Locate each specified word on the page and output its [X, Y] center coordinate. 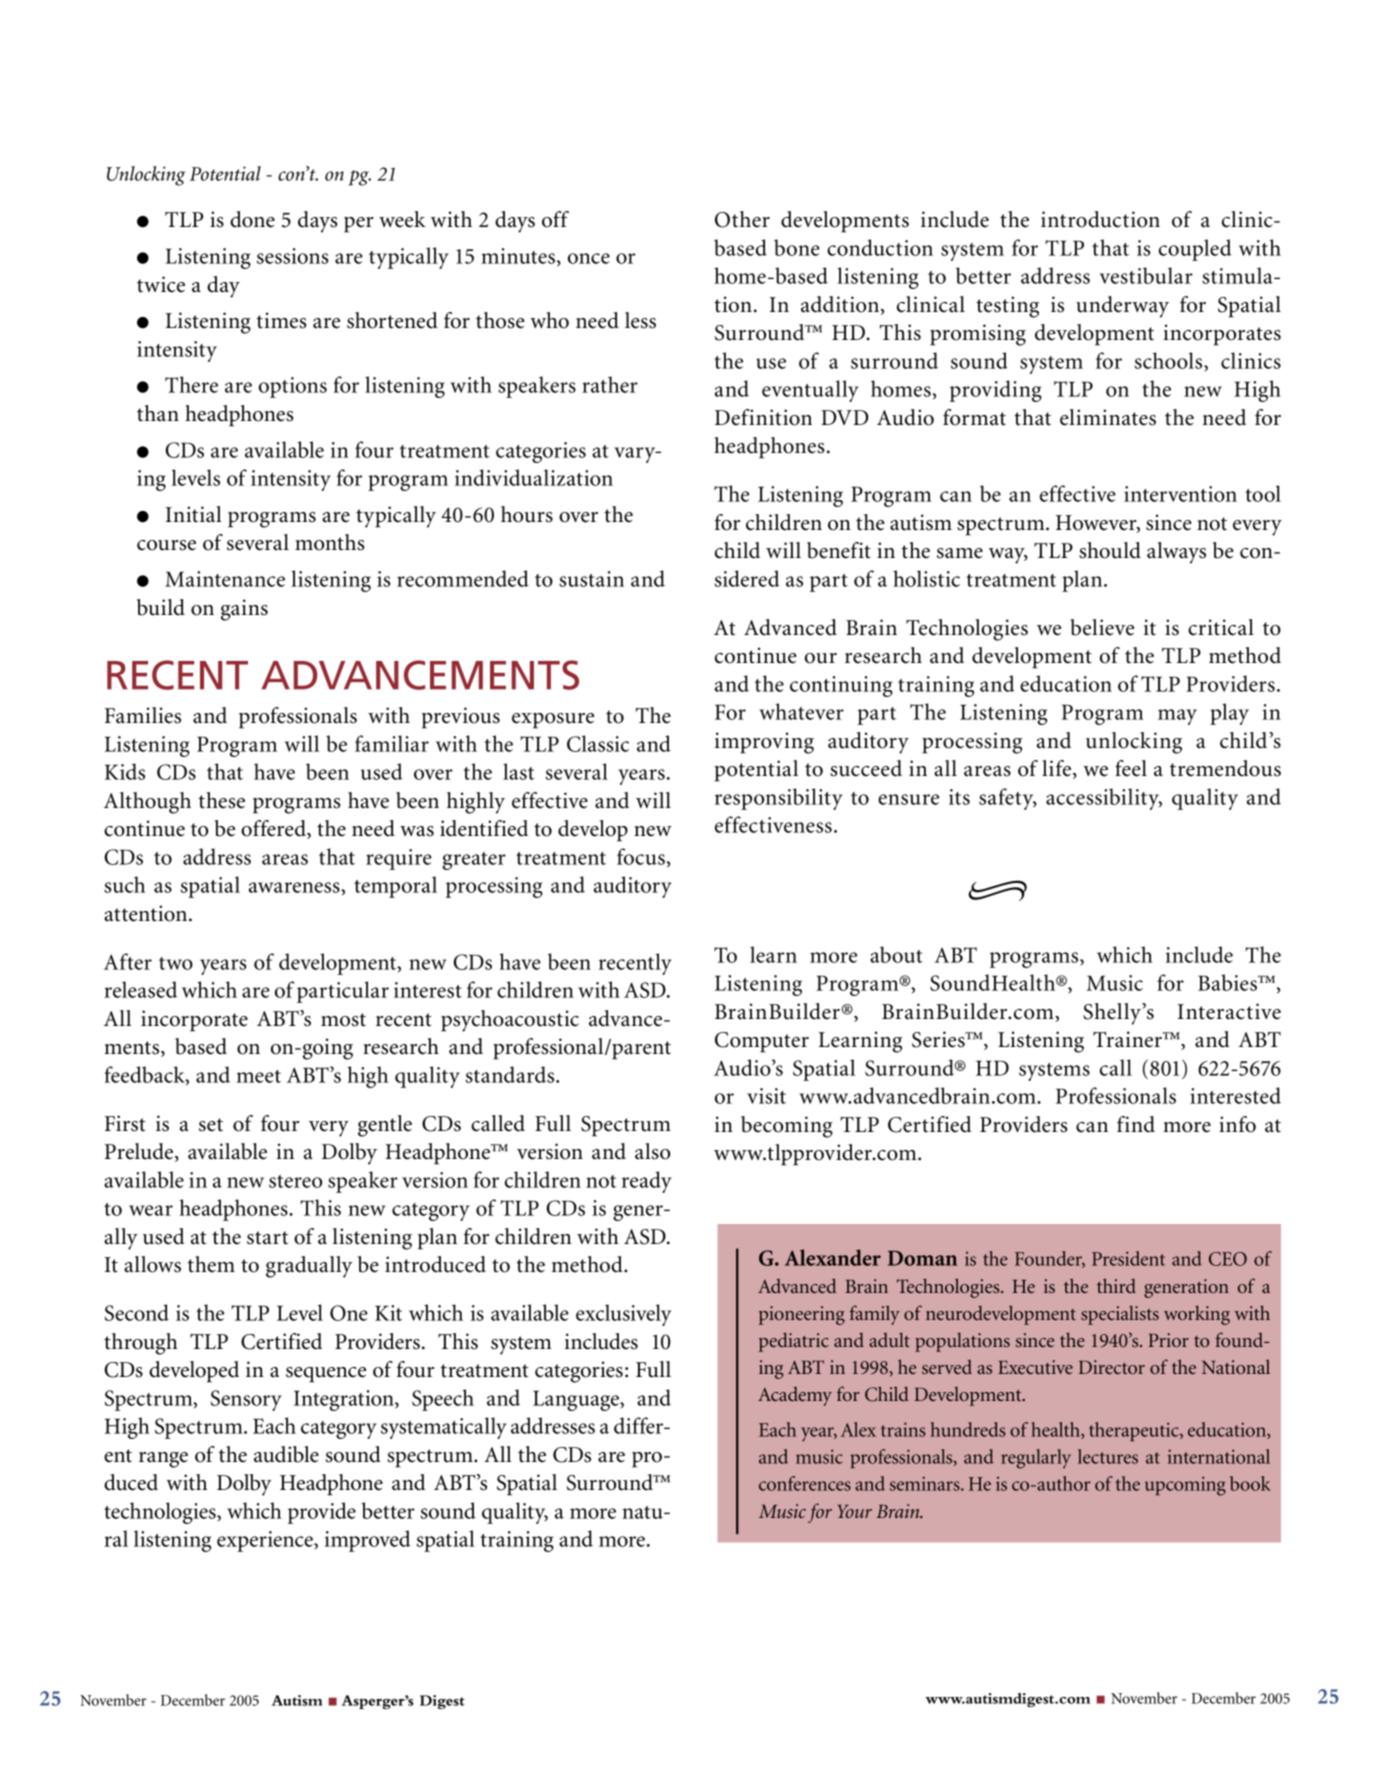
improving [764, 743]
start [267, 1238]
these [221, 800]
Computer [762, 1042]
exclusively [623, 1315]
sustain [591, 579]
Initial [193, 514]
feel [1131, 768]
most [343, 1020]
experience [266, 1541]
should [1110, 550]
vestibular [1146, 275]
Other [742, 219]
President [1128, 1258]
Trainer [1128, 1039]
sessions [293, 256]
